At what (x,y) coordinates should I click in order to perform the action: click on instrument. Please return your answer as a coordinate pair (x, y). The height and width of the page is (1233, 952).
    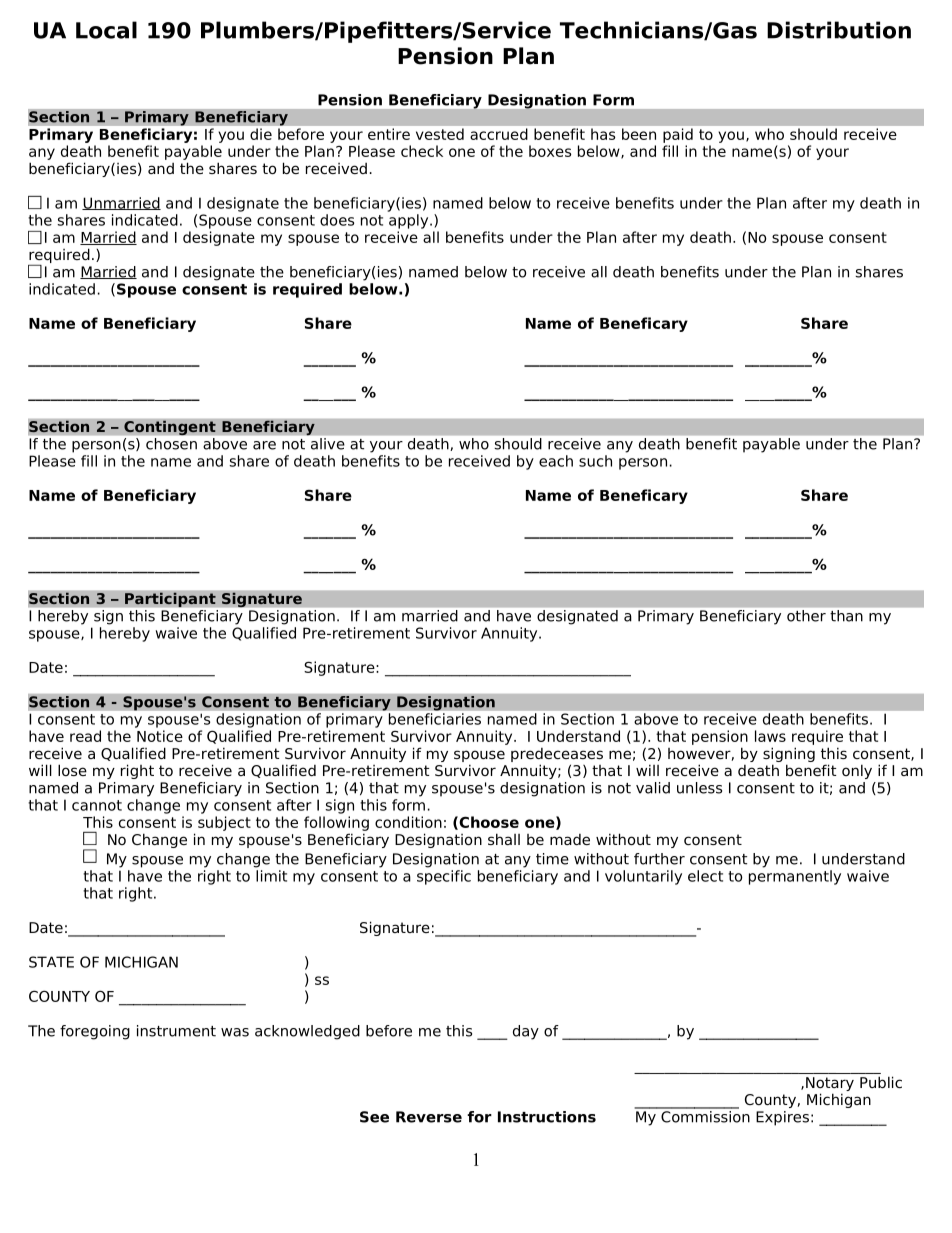
    Looking at the image, I should click on (176, 1031).
